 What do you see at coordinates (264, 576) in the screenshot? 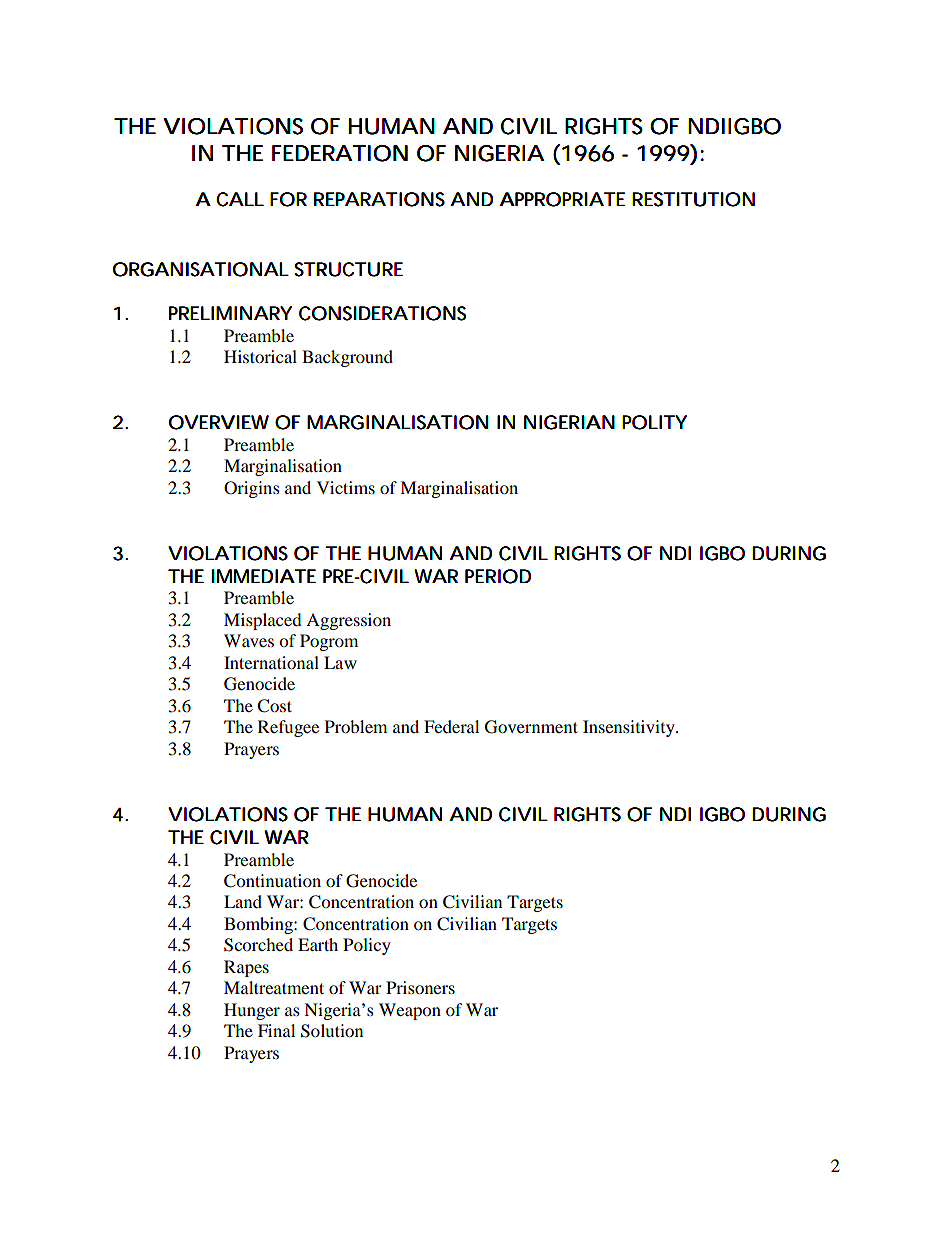
I see `IMMEDIATE` at bounding box center [264, 576].
